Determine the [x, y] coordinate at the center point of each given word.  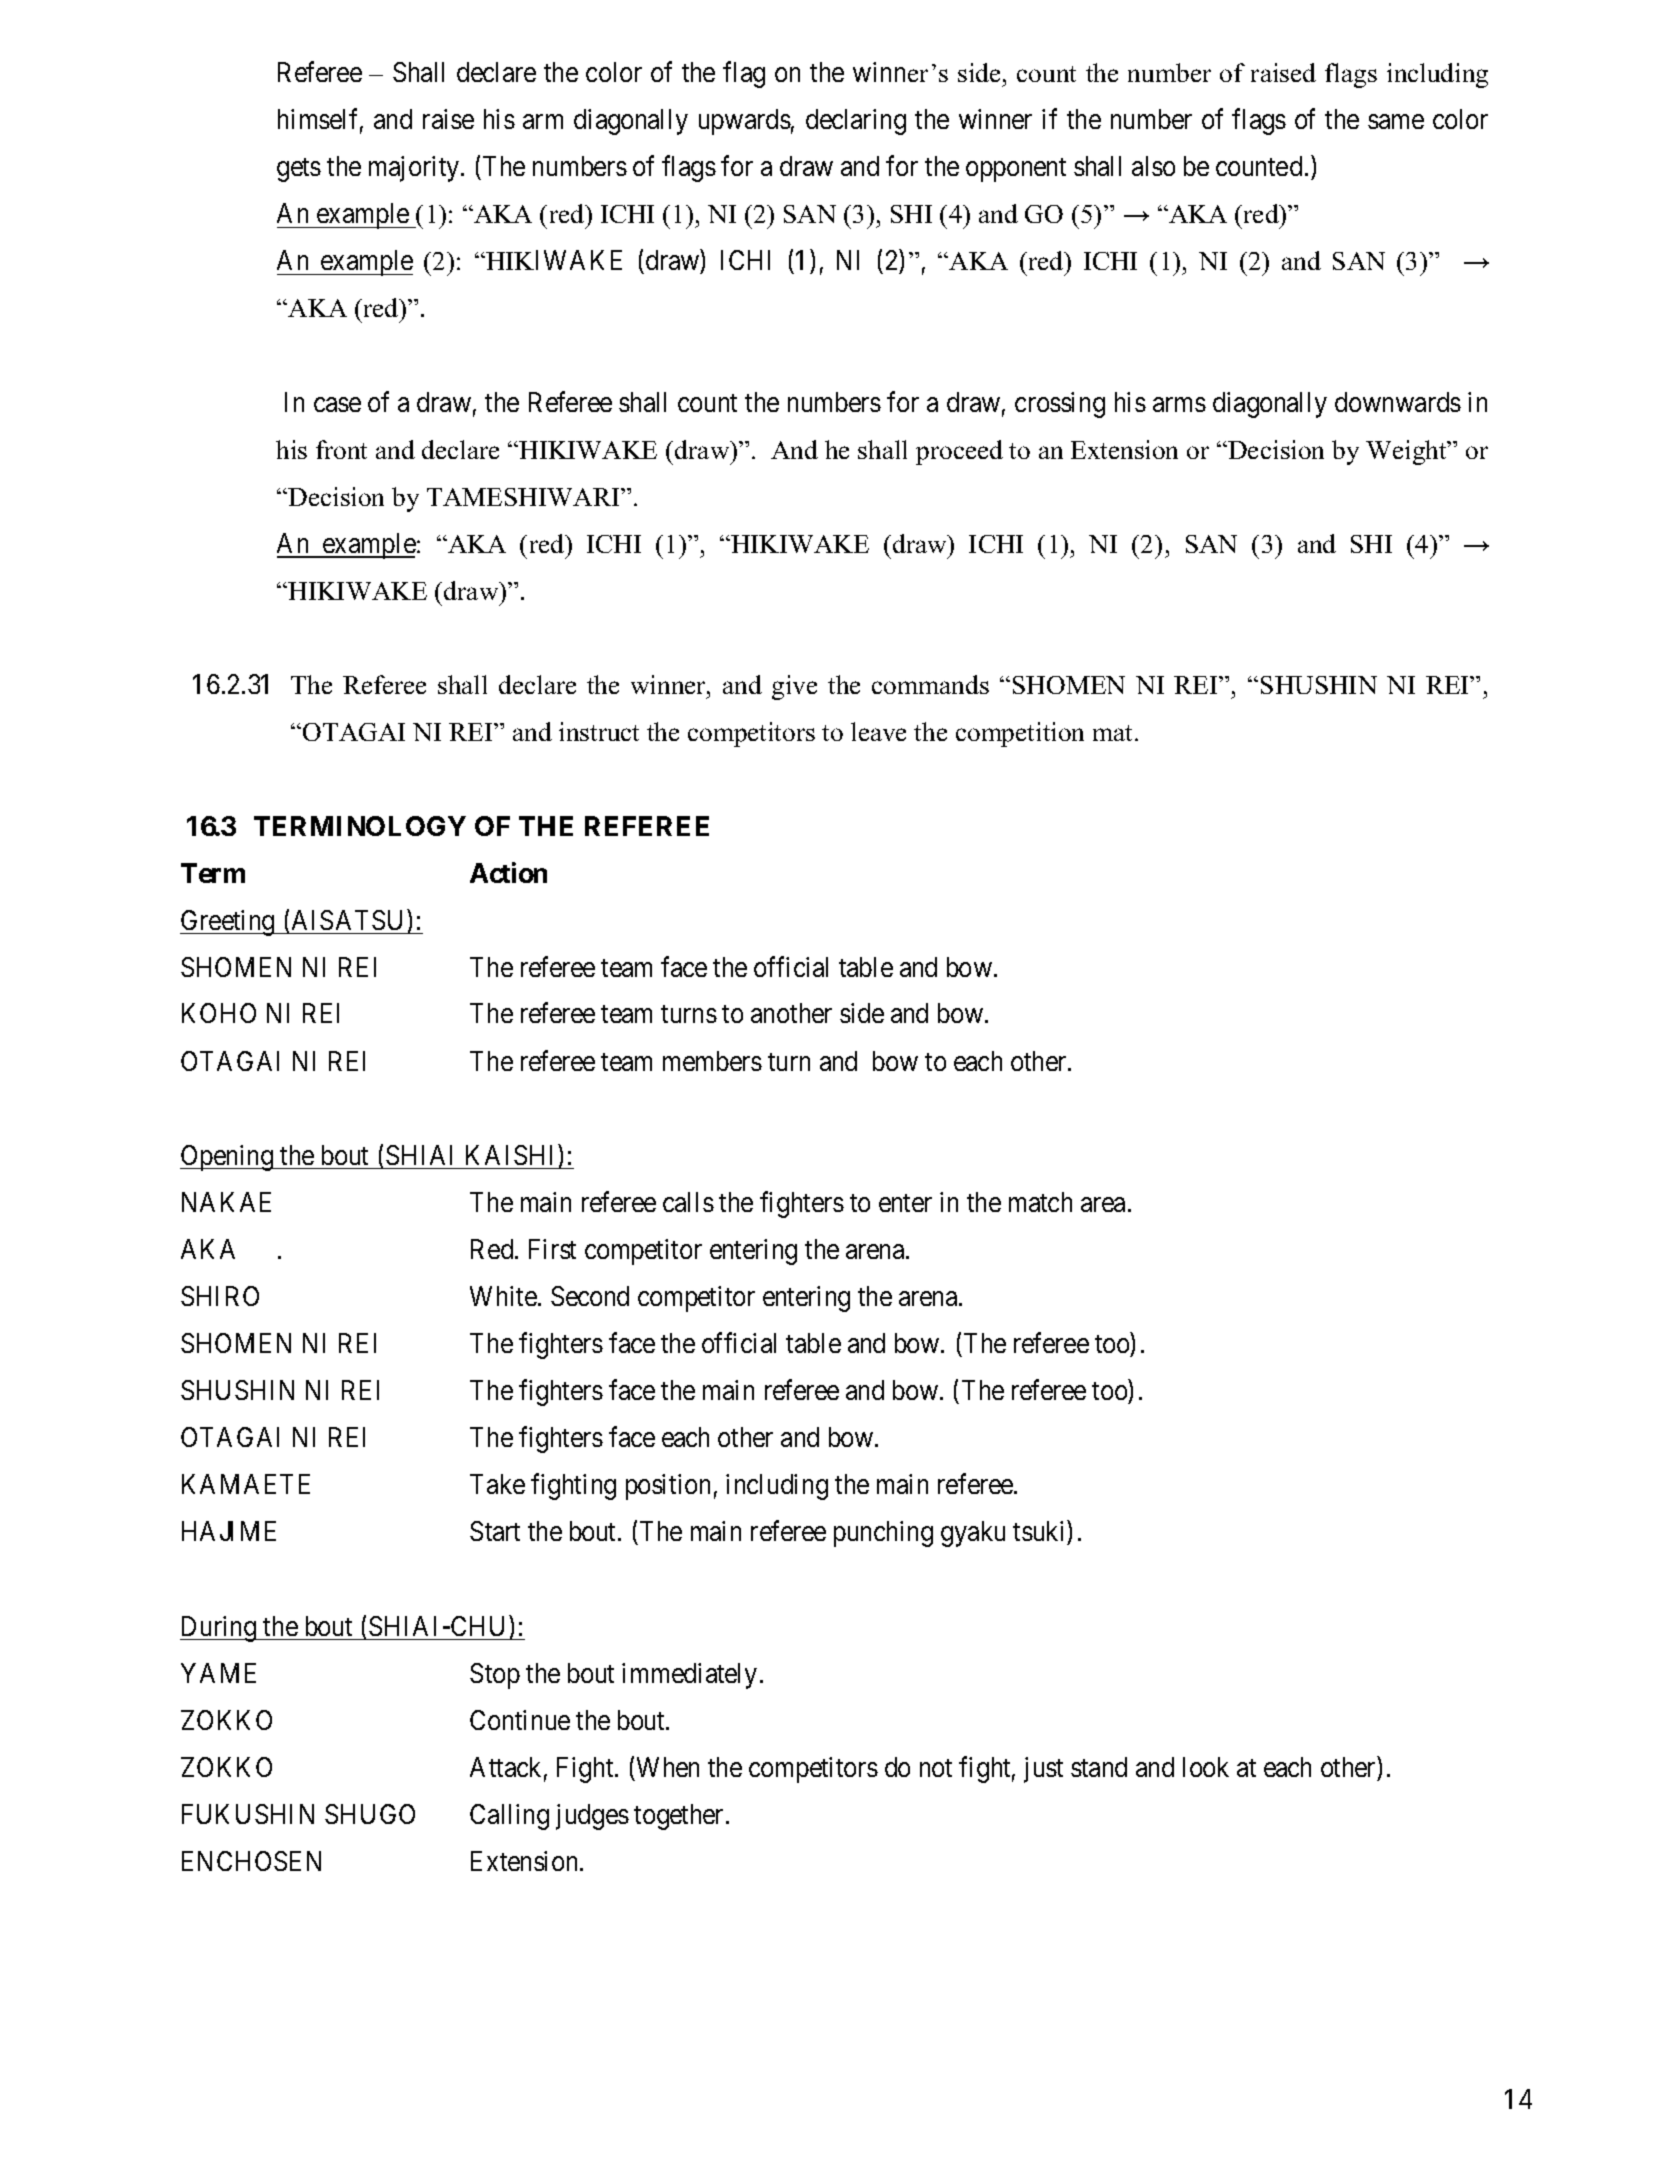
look [1206, 1767]
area [1103, 1204]
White [503, 1296]
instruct [599, 731]
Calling [509, 1817]
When [668, 1767]
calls [688, 1202]
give [794, 687]
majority [415, 169]
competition [1020, 734]
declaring [856, 122]
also [1153, 166]
